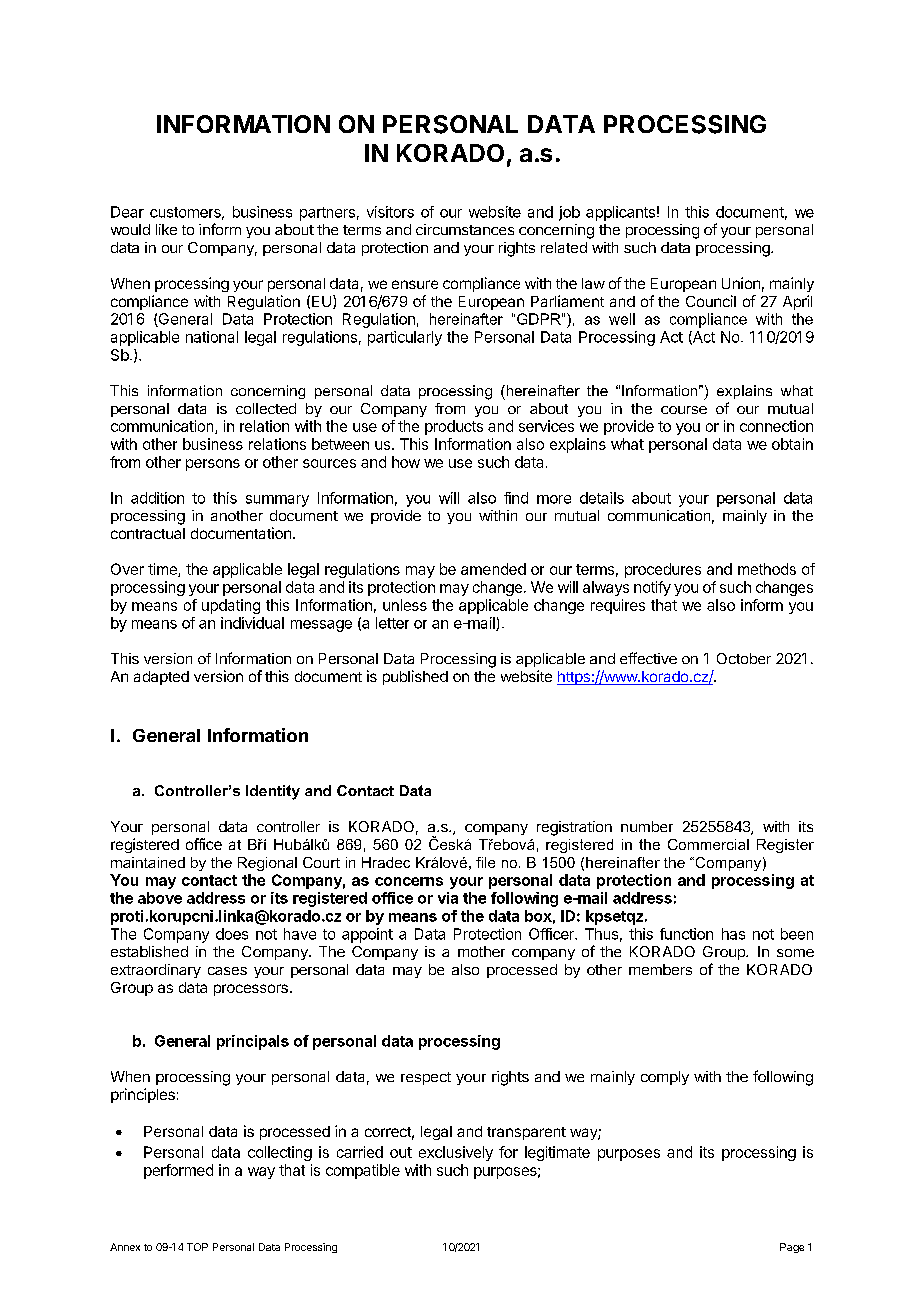 This page has width=924, height=1308. I want to click on has, so click(733, 934).
